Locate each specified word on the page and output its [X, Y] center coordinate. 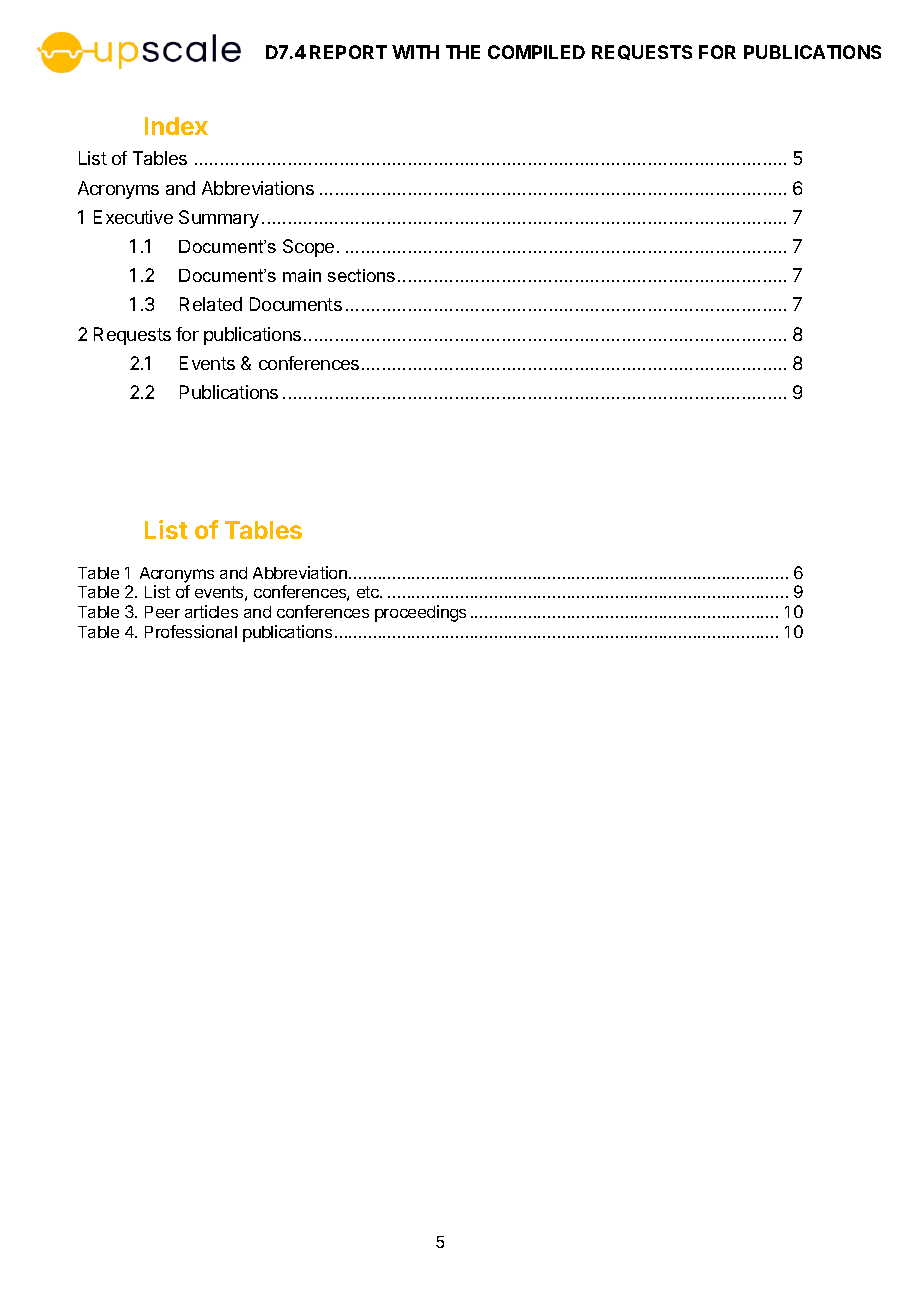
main [302, 275]
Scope [308, 248]
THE [463, 52]
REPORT [348, 52]
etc [369, 592]
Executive [133, 217]
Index [176, 126]
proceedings [420, 613]
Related [211, 304]
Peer [162, 612]
